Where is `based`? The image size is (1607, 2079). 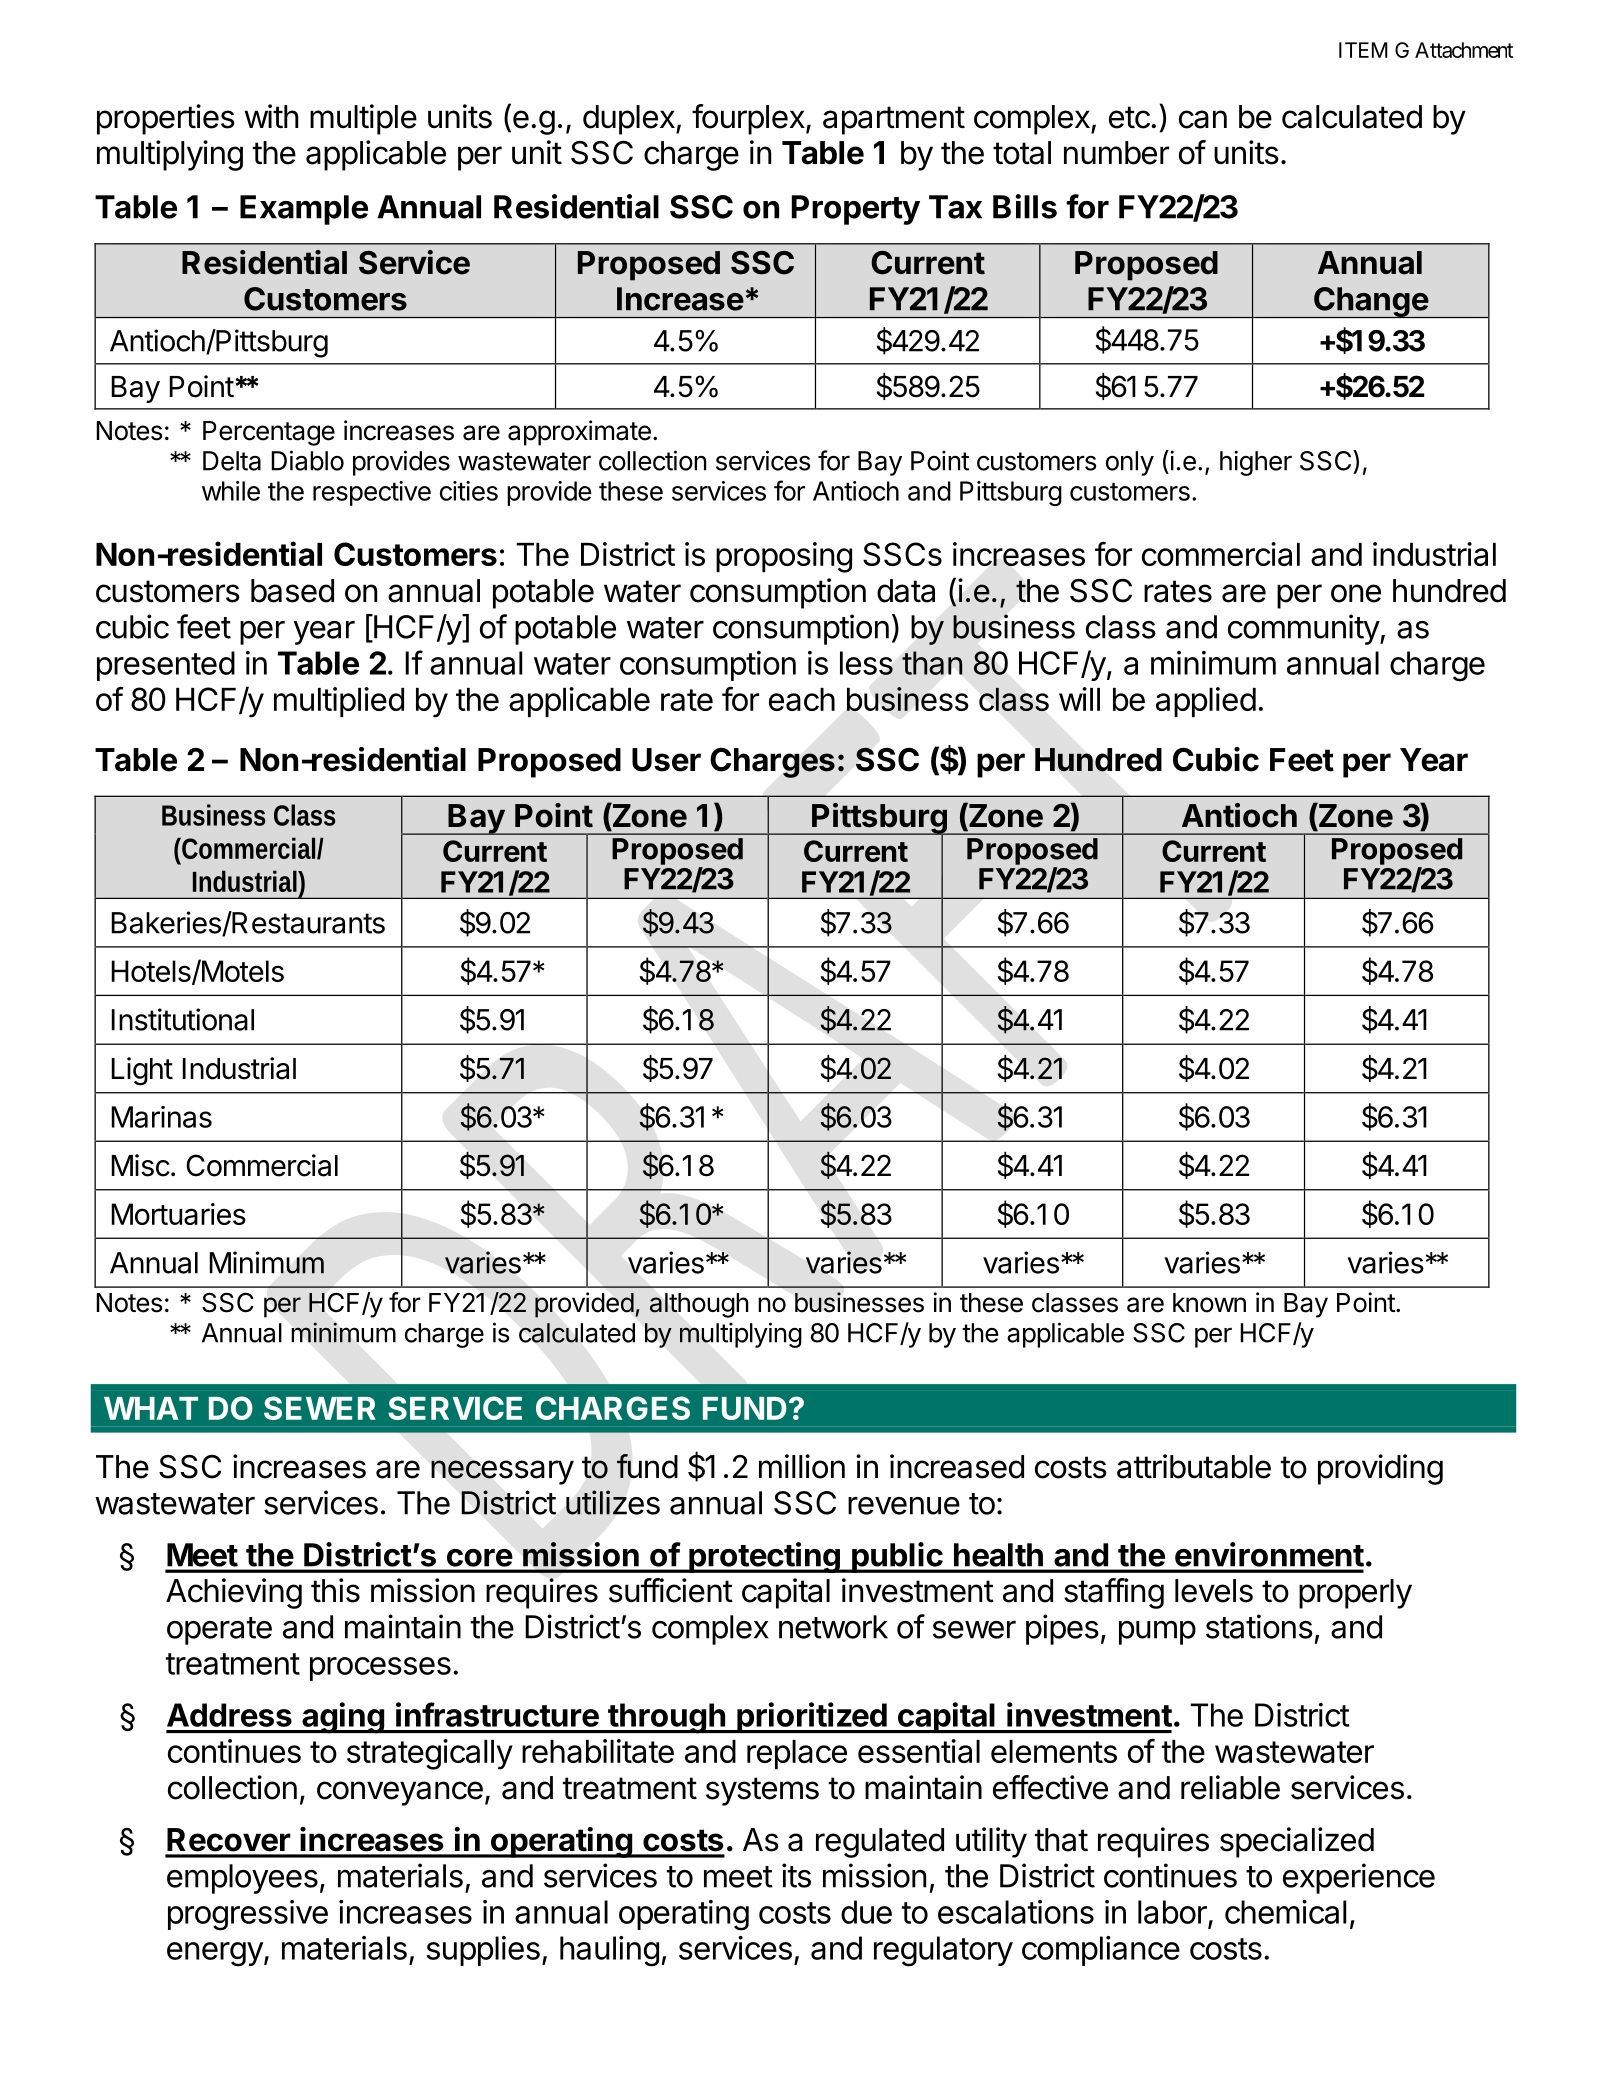
based is located at coordinates (292, 591).
